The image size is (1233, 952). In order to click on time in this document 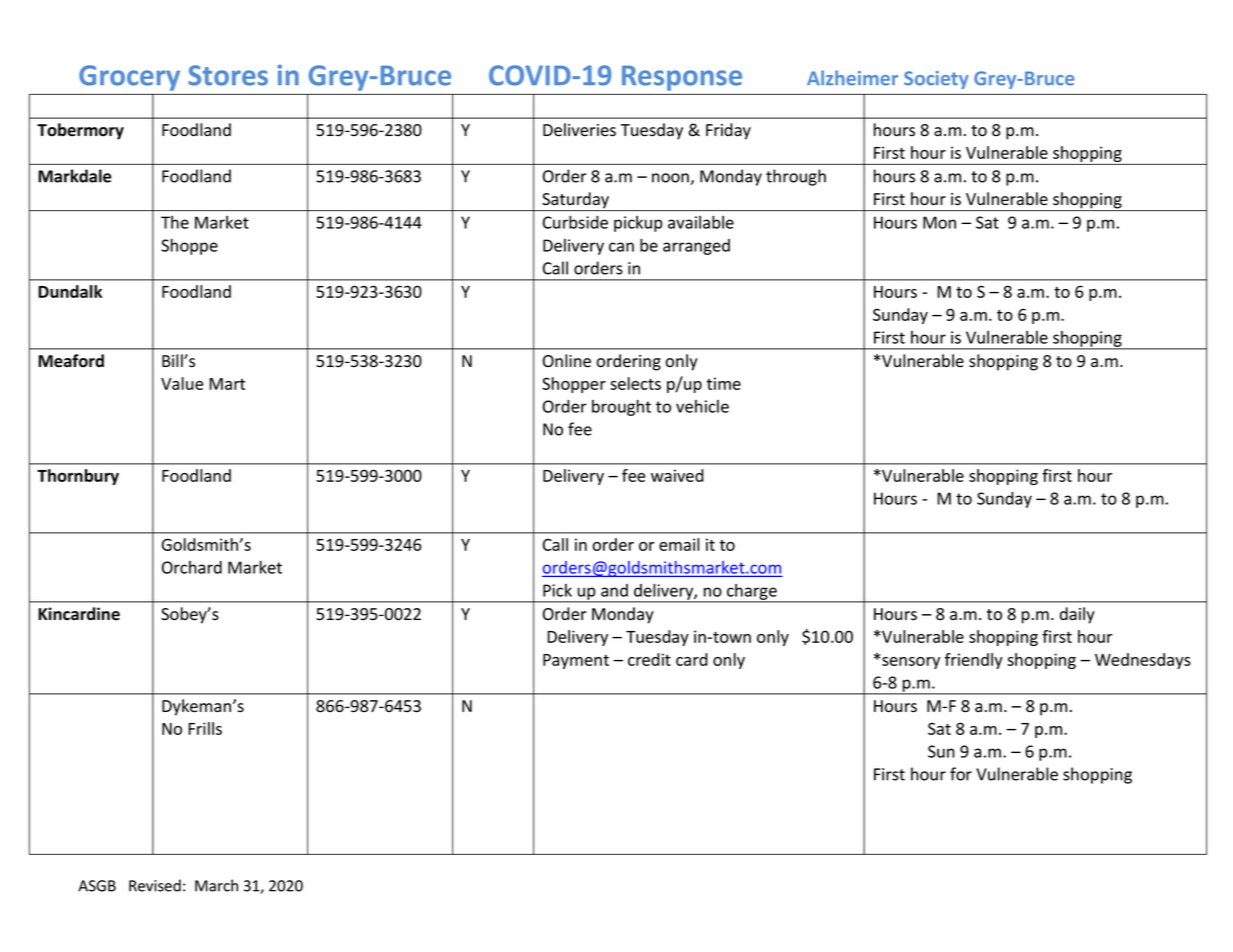, I will do `click(724, 383)`.
